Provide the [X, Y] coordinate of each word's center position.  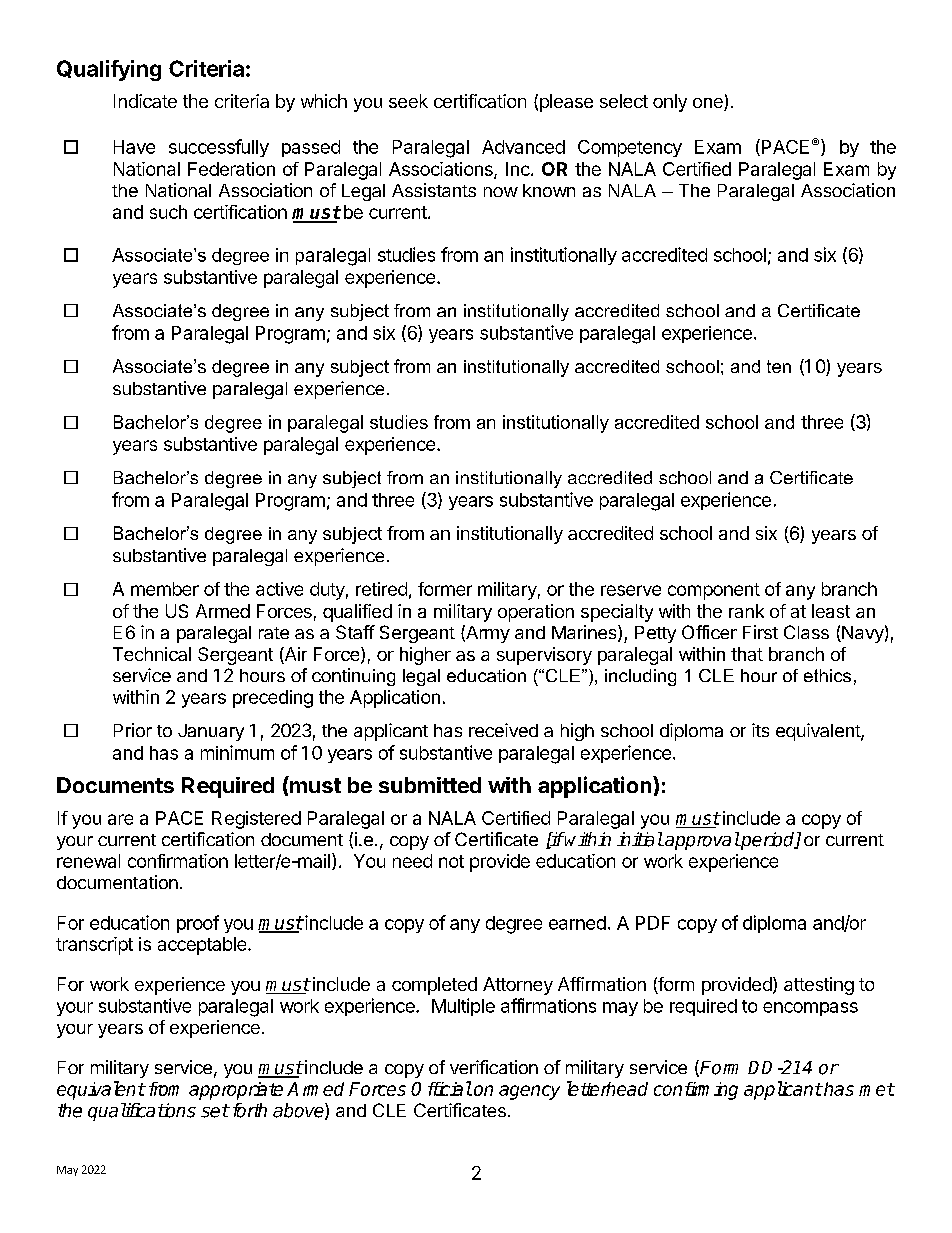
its [760, 730]
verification [494, 1067]
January [211, 732]
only [670, 103]
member [165, 589]
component [714, 591]
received [503, 730]
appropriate [236, 1091]
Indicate [145, 101]
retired [381, 589]
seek [408, 101]
